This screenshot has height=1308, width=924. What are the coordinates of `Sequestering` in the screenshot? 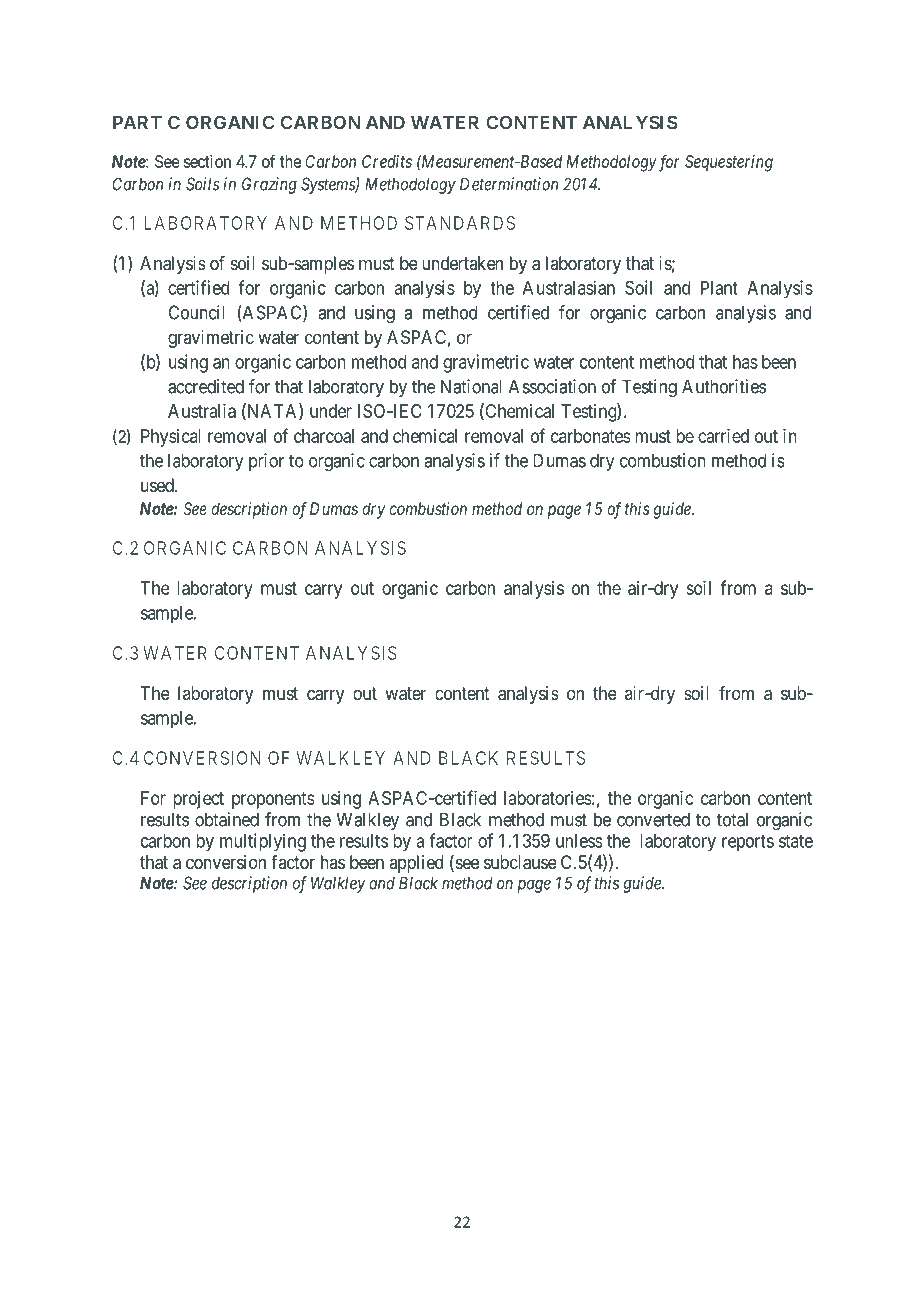 It's located at (729, 163).
